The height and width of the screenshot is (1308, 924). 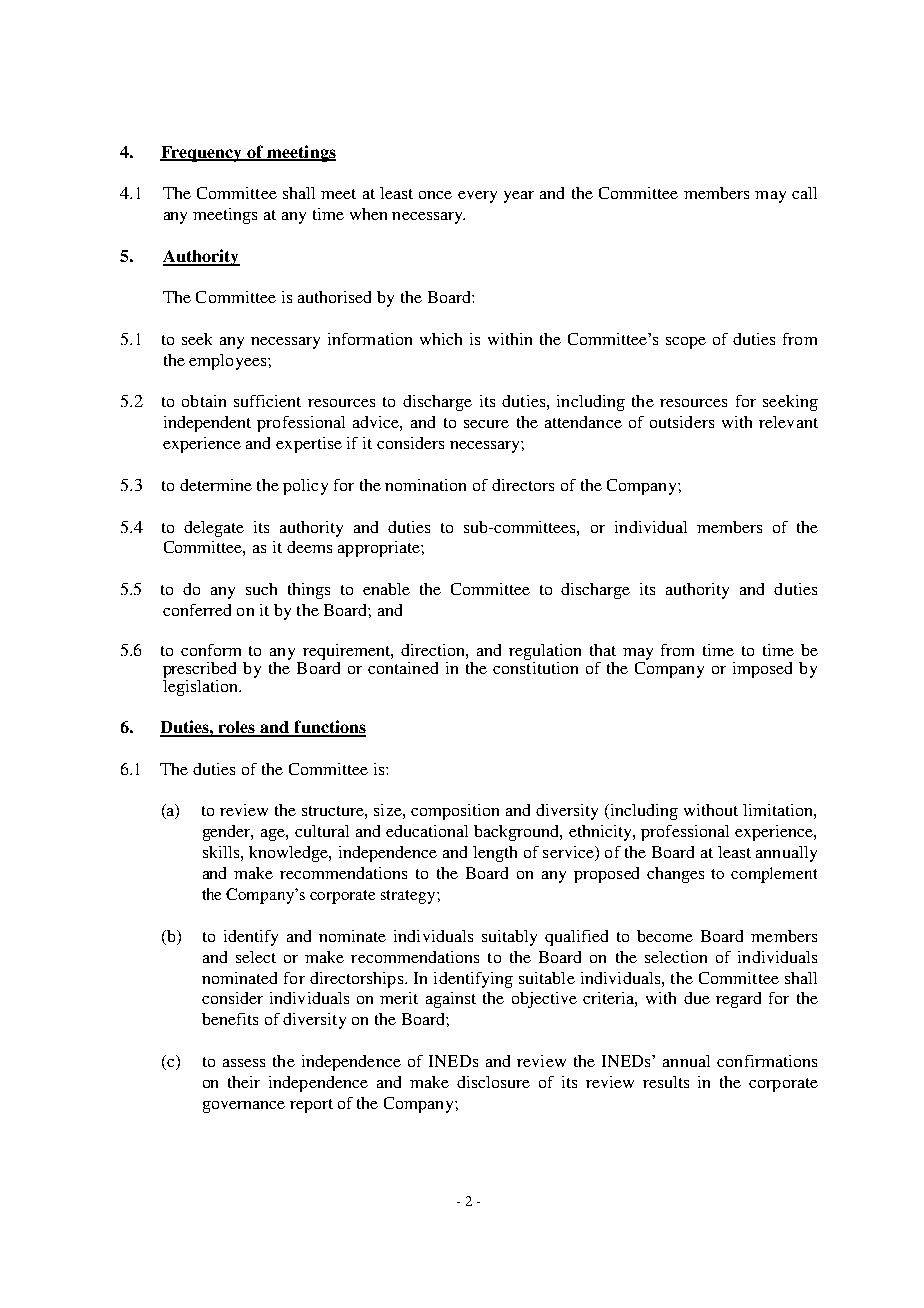 What do you see at coordinates (804, 193) in the screenshot?
I see `call` at bounding box center [804, 193].
